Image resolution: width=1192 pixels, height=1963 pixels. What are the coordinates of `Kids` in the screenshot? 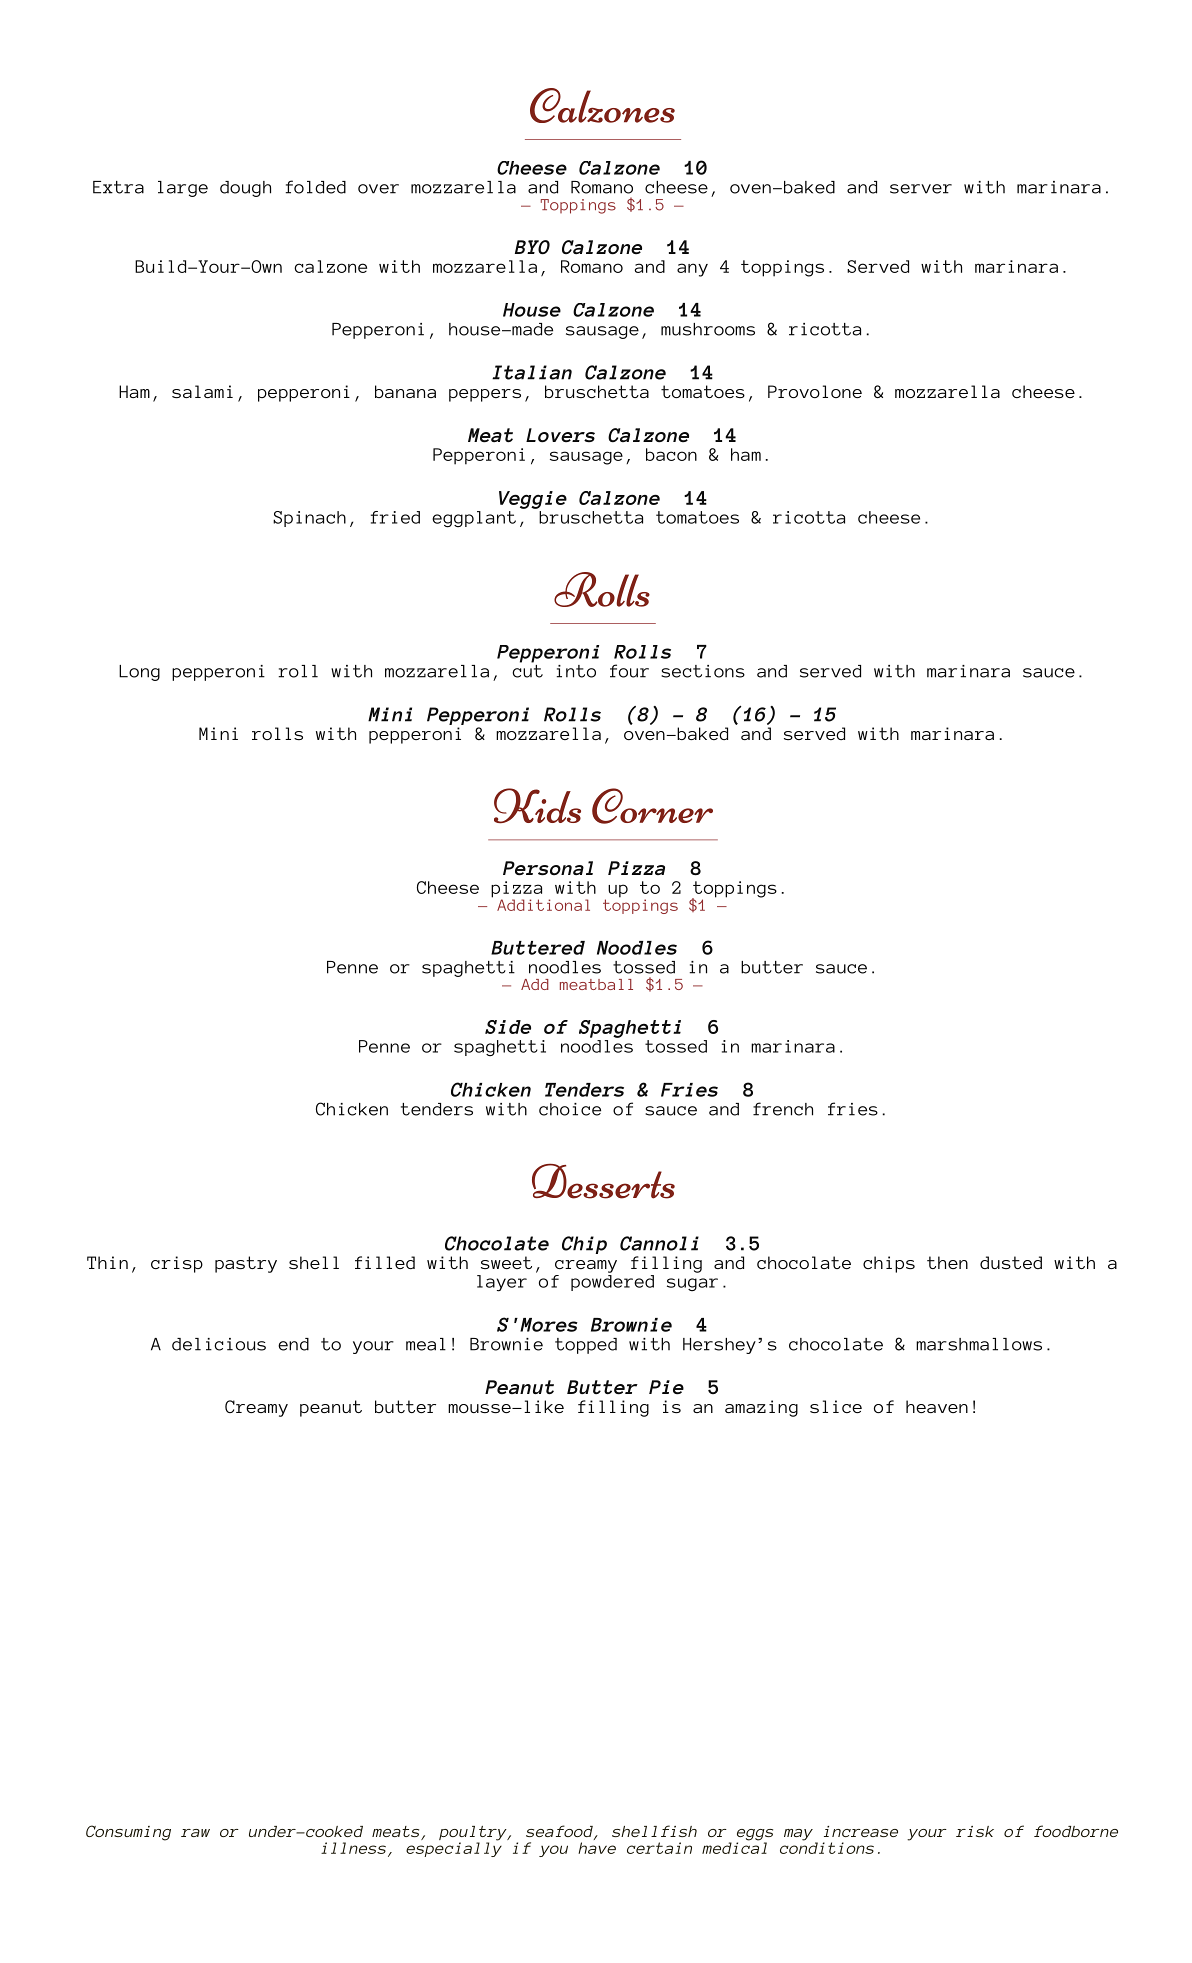 It's located at (537, 806).
